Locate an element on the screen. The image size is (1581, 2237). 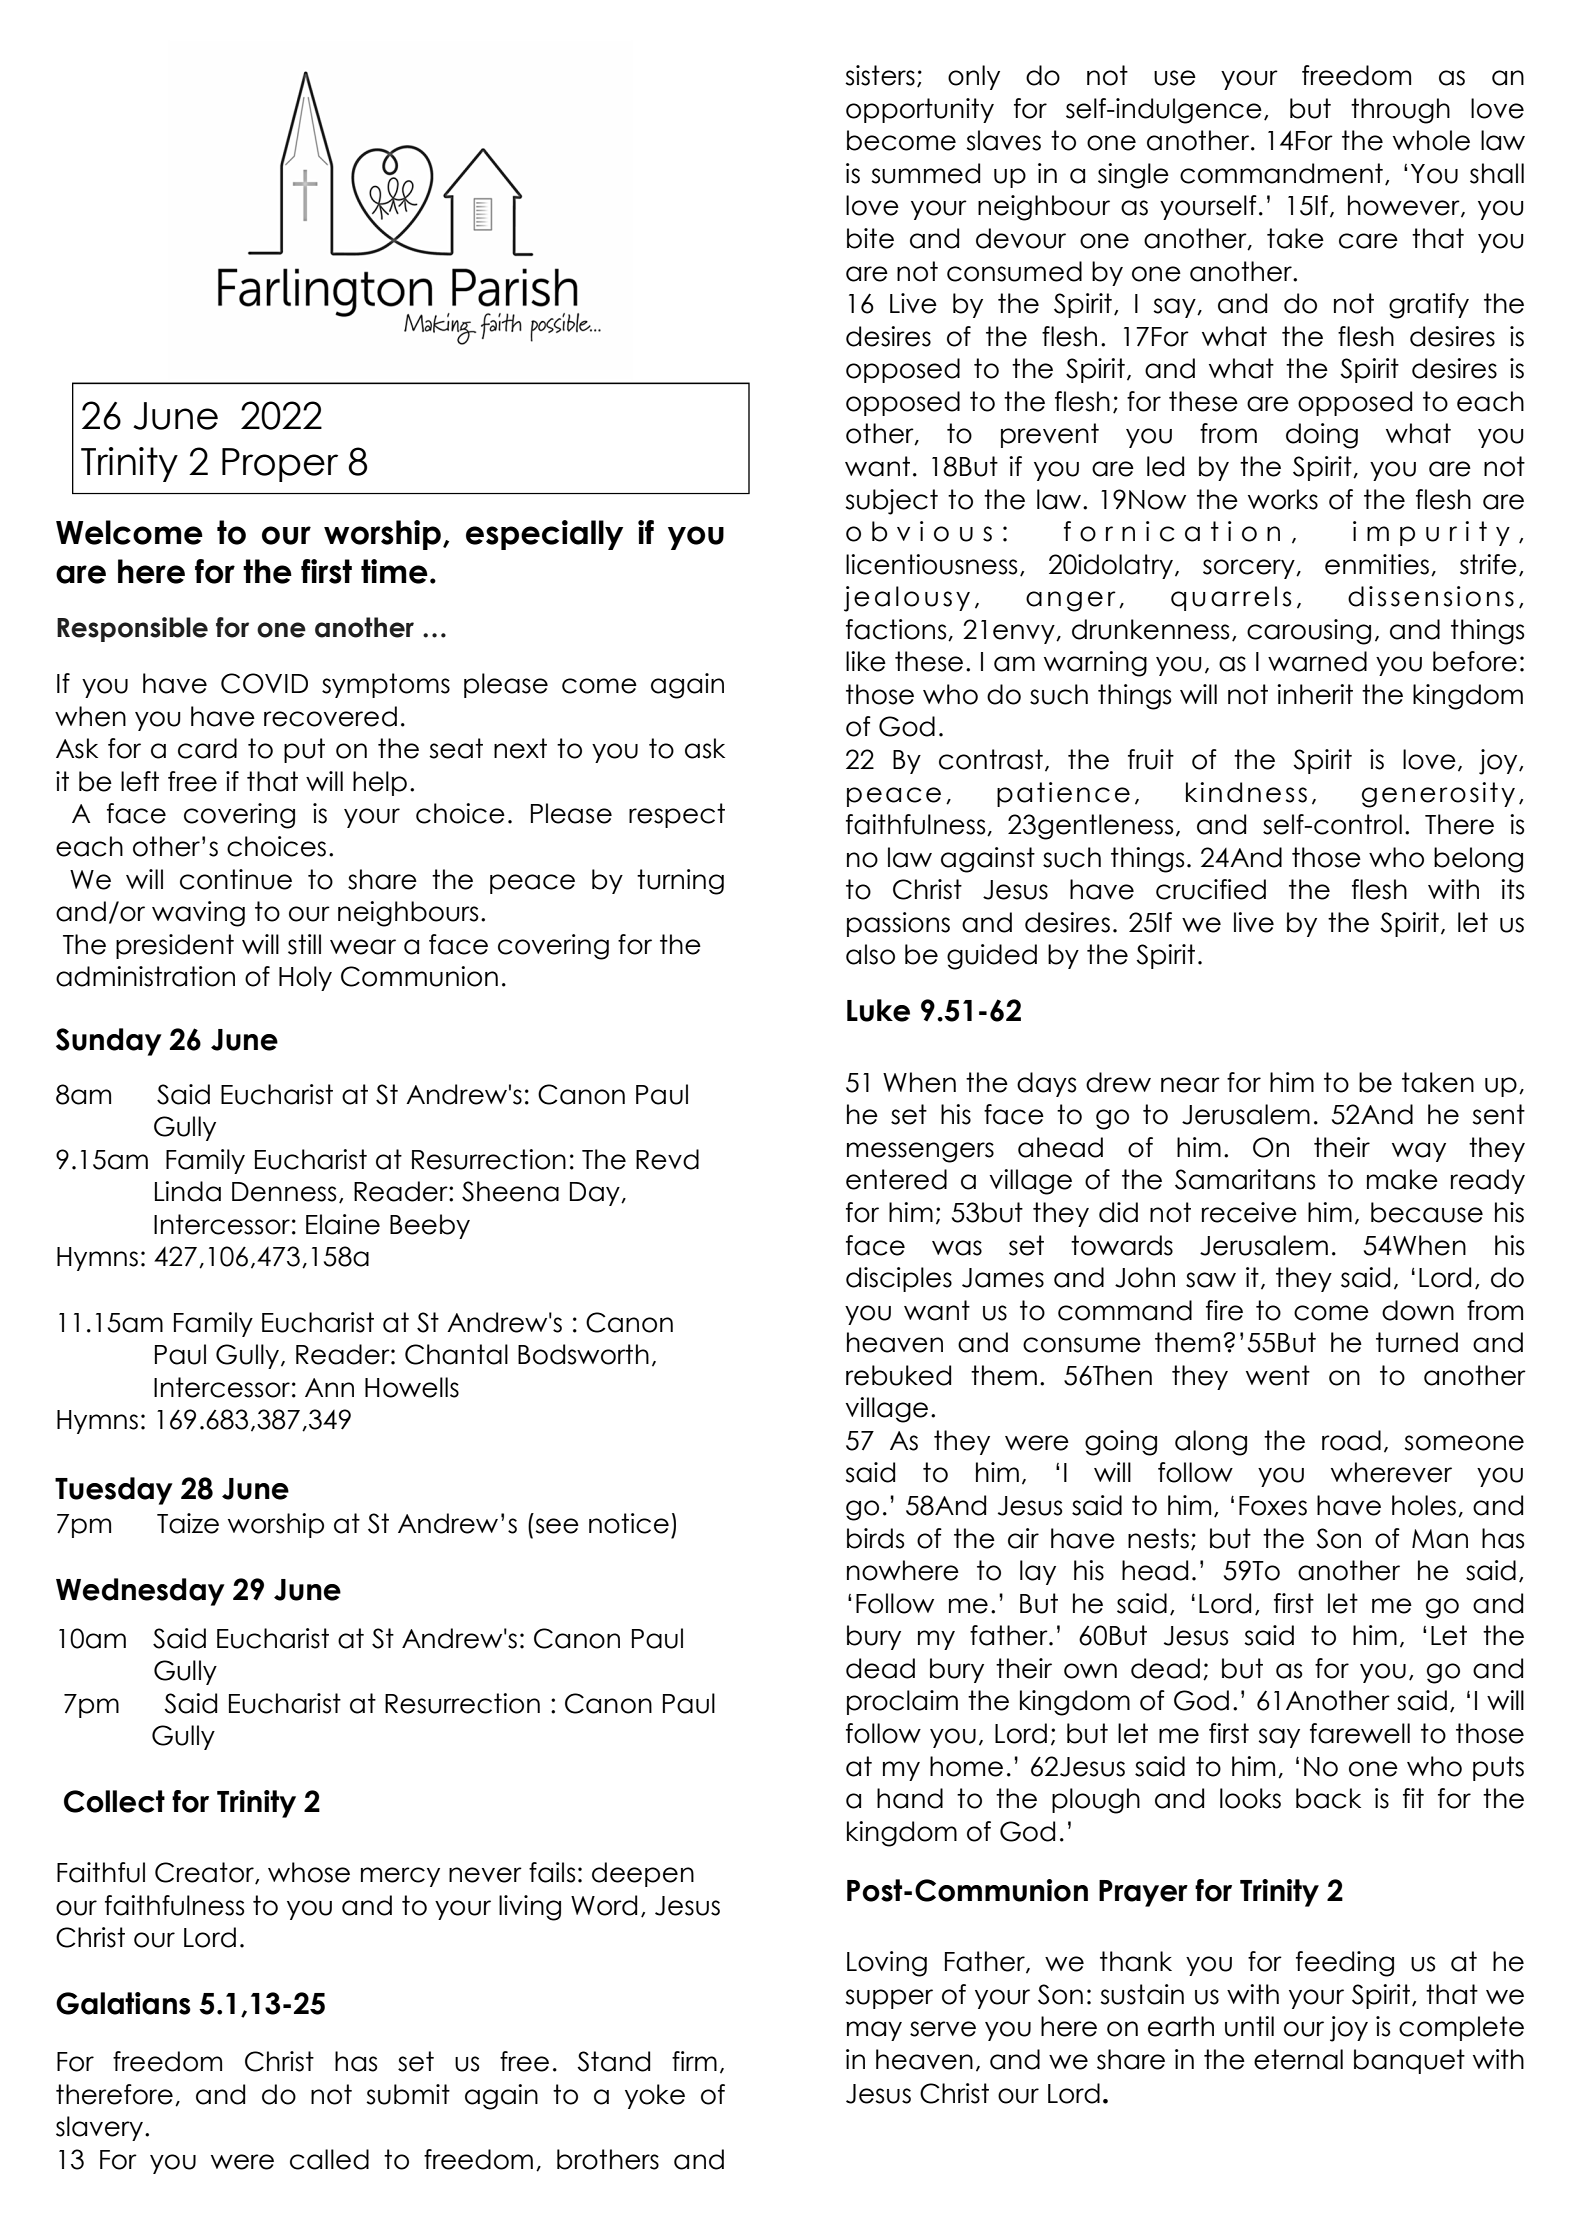
also is located at coordinates (870, 954).
